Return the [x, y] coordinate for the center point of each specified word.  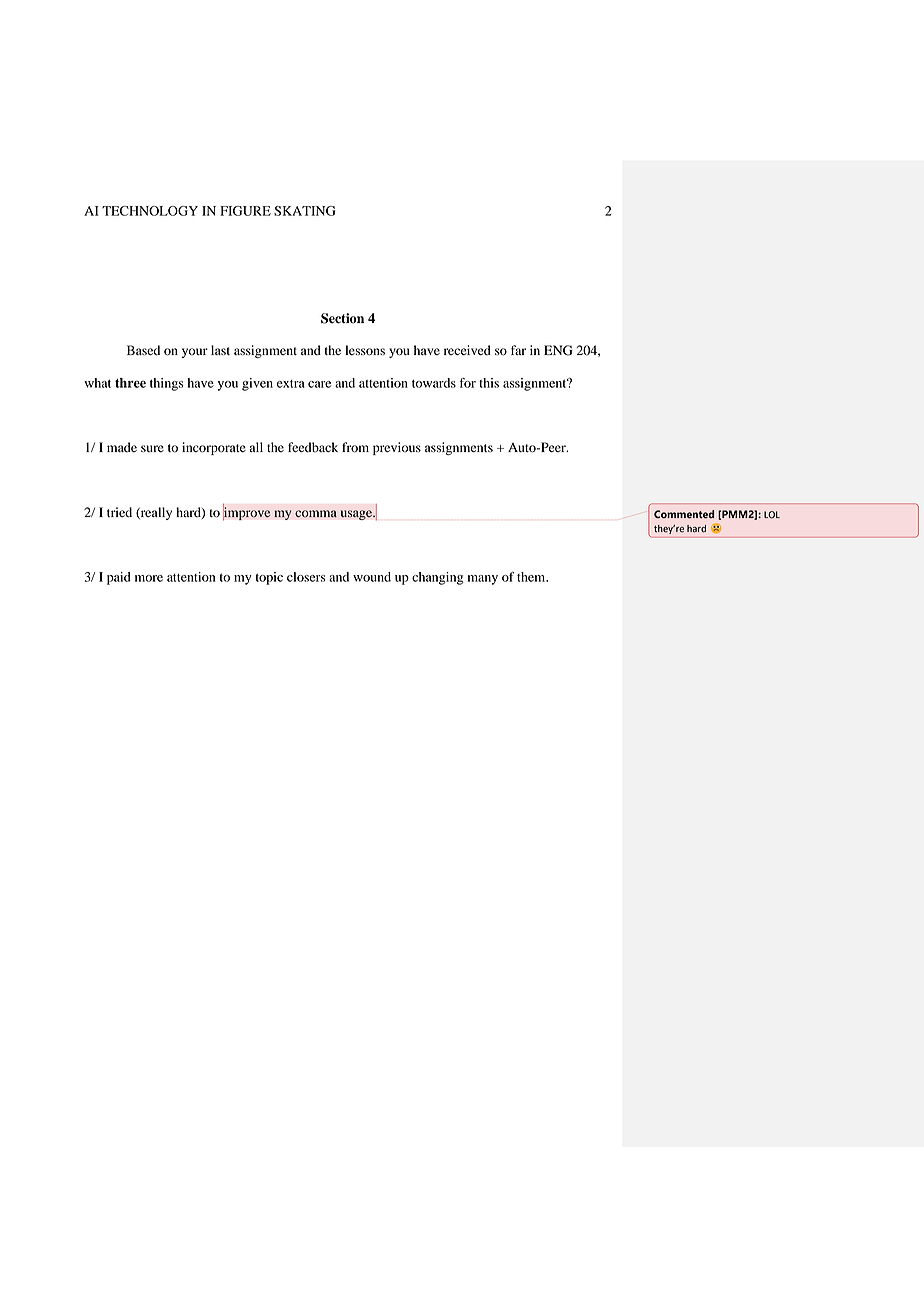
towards [434, 383]
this [489, 383]
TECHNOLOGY [150, 211]
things [167, 384]
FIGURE [245, 211]
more [149, 578]
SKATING [305, 211]
